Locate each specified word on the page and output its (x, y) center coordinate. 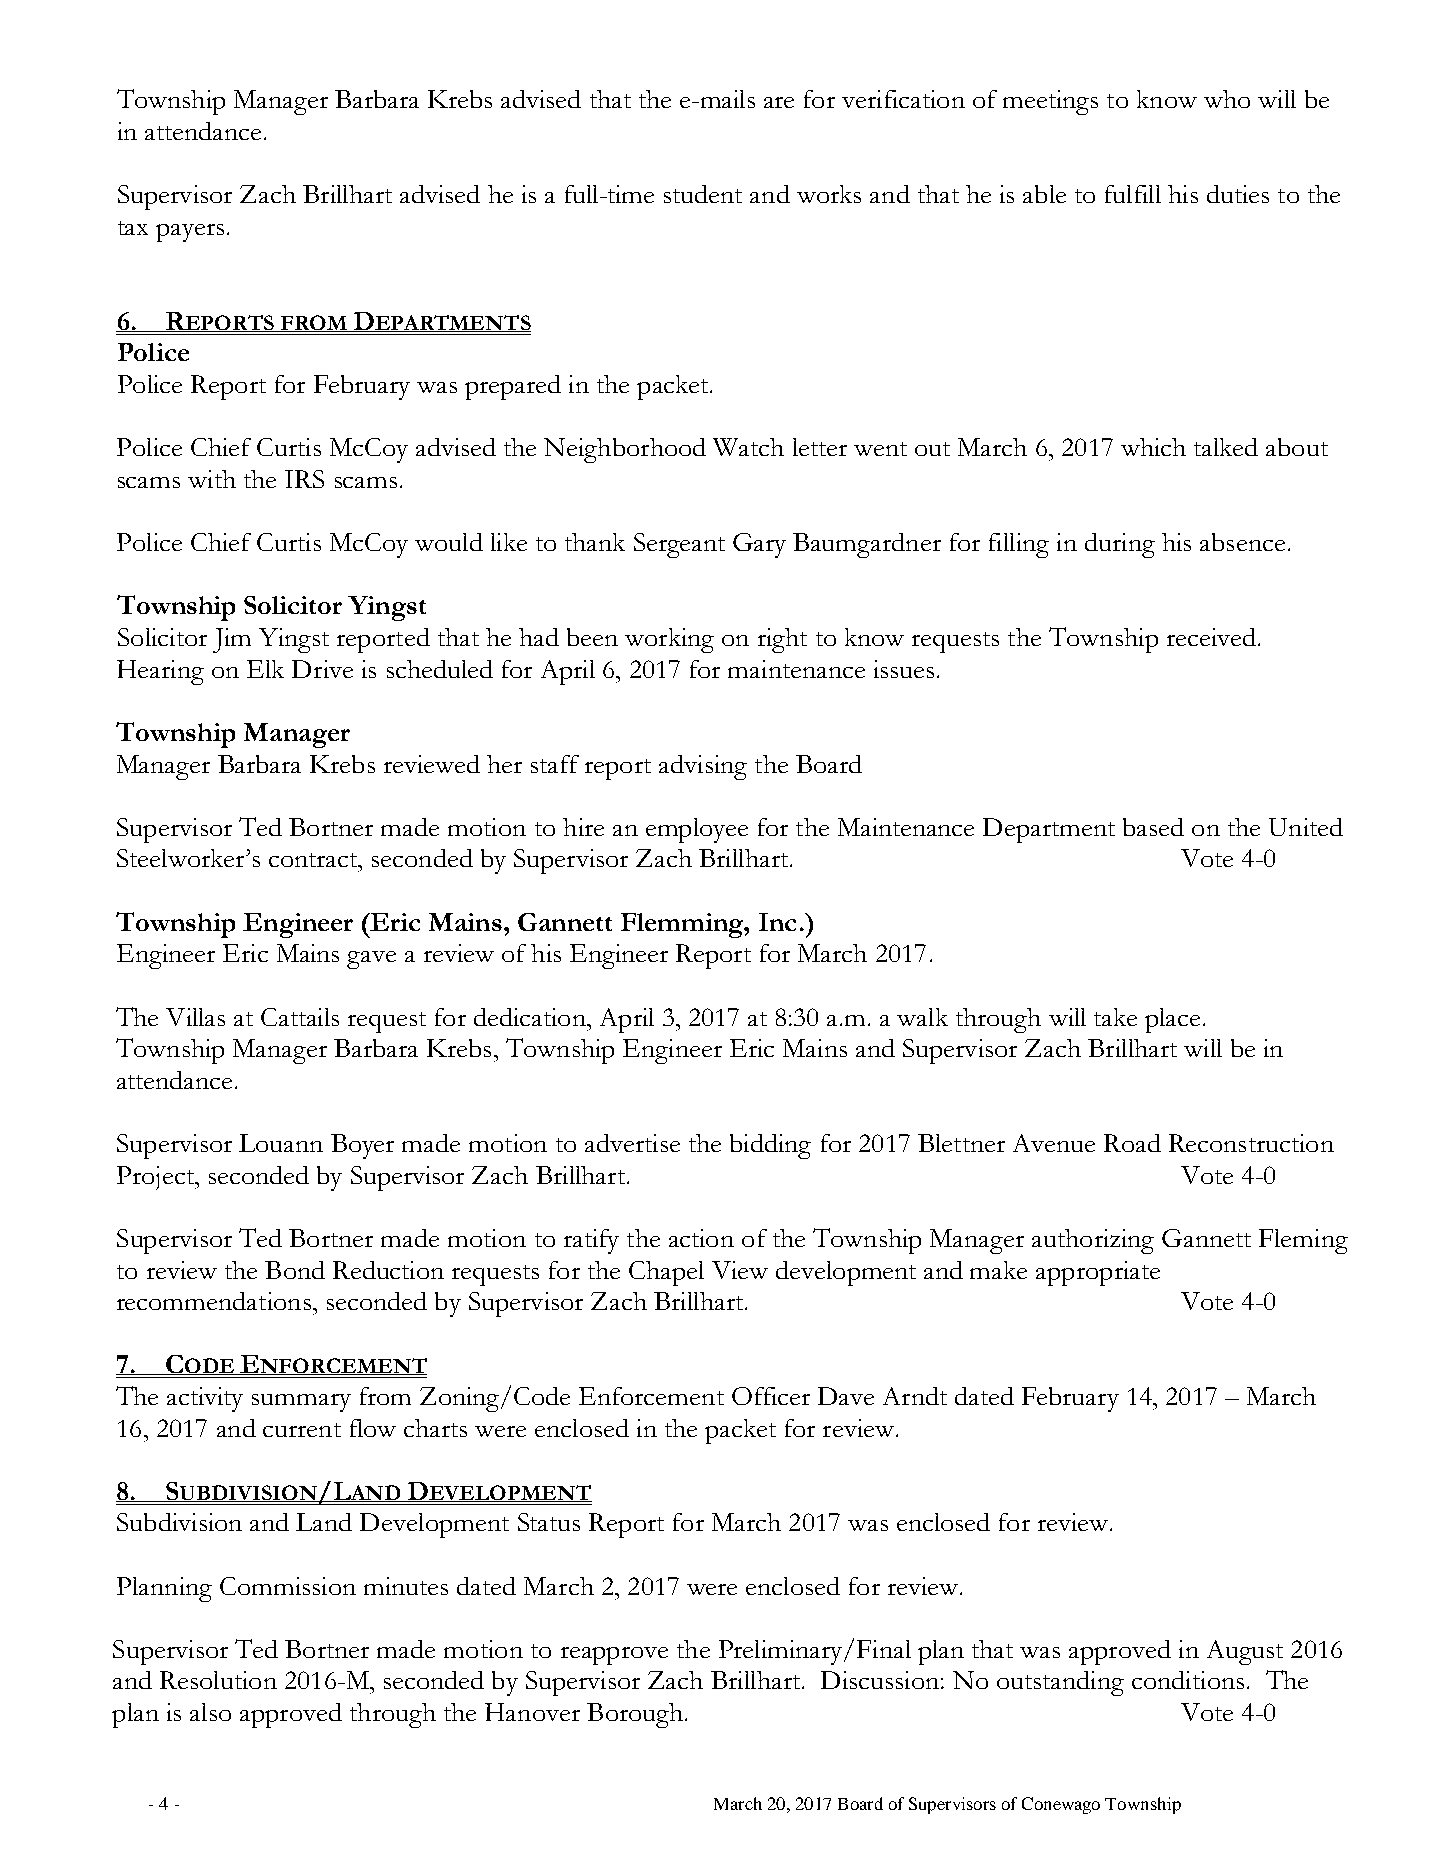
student (703, 194)
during (1120, 545)
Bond (295, 1270)
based (1153, 827)
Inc (777, 922)
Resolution (218, 1680)
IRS (304, 479)
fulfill (1133, 194)
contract (314, 860)
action (701, 1238)
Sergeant (679, 545)
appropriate (1098, 1273)
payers (190, 233)
